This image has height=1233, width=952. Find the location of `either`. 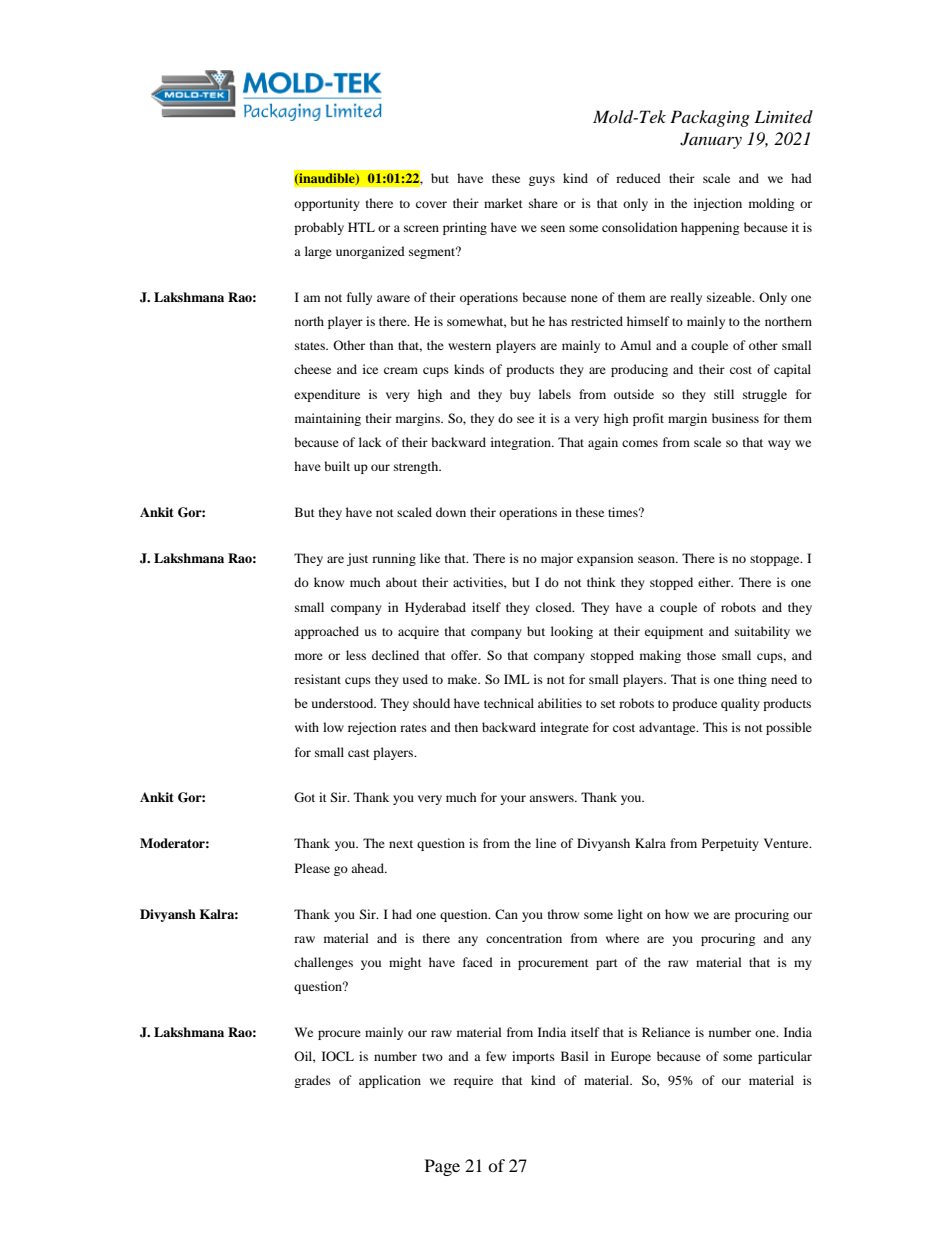

either is located at coordinates (715, 582).
